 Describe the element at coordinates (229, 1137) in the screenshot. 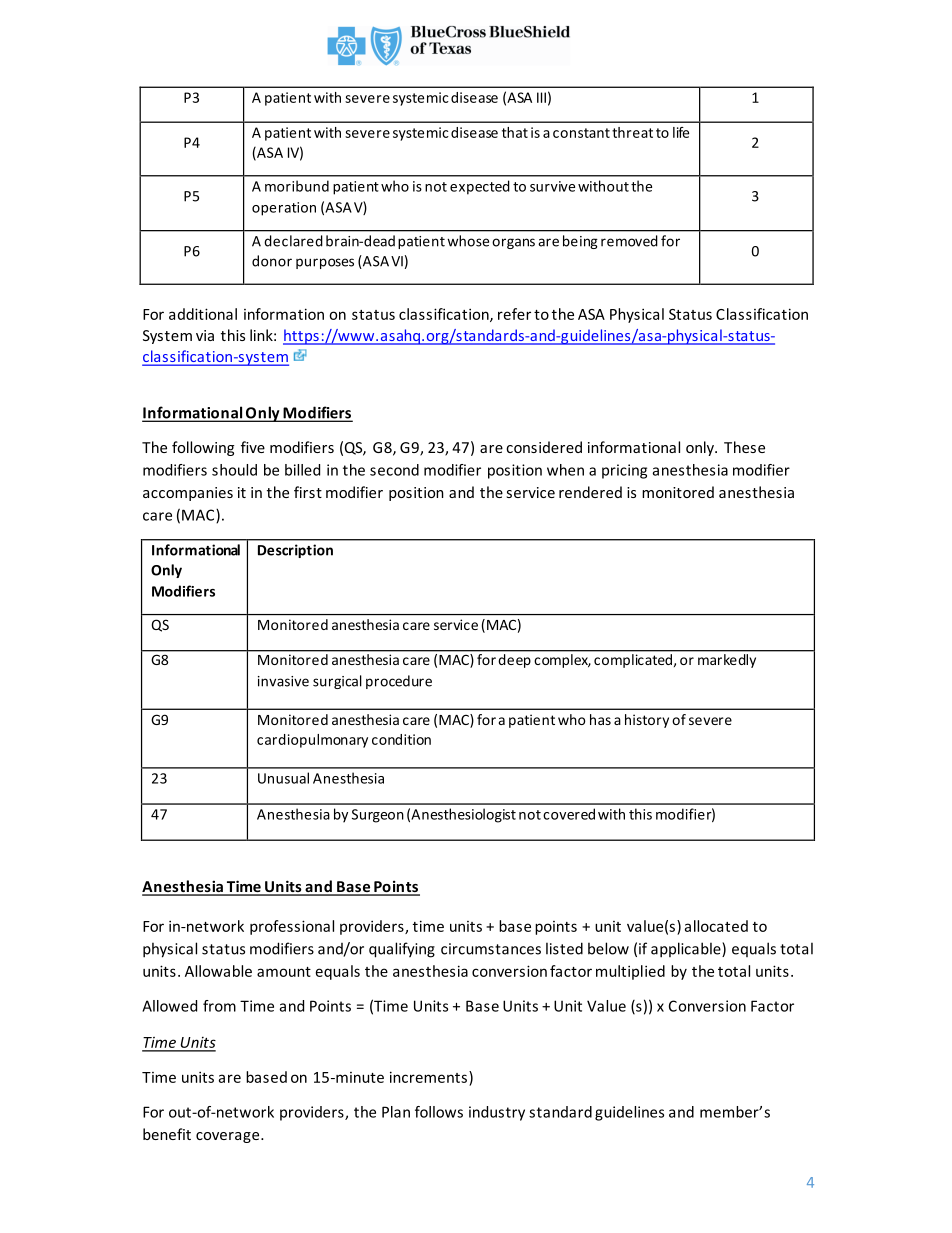

I see `coverage` at that location.
